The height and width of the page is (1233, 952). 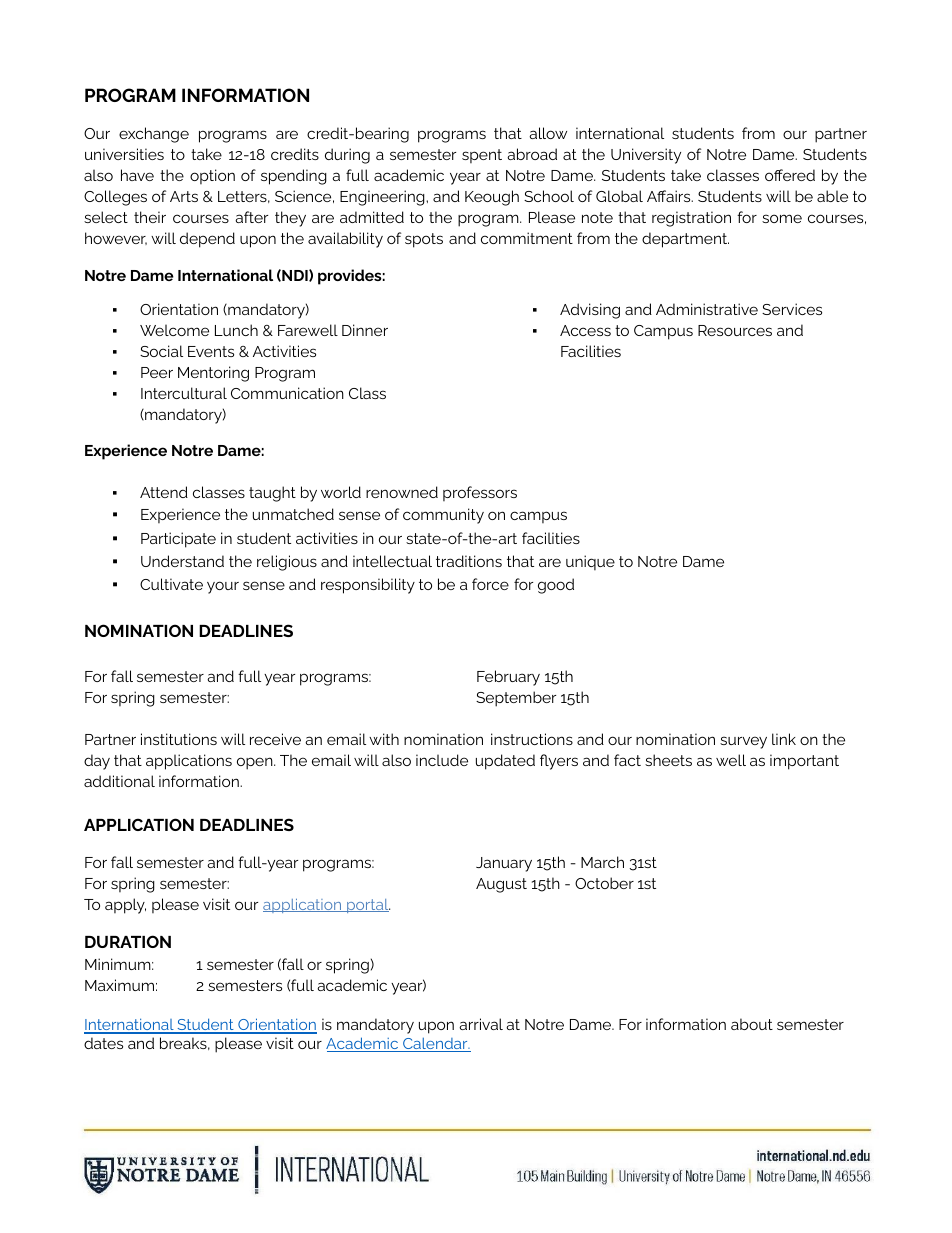 What do you see at coordinates (490, 584) in the page?
I see `force` at bounding box center [490, 584].
